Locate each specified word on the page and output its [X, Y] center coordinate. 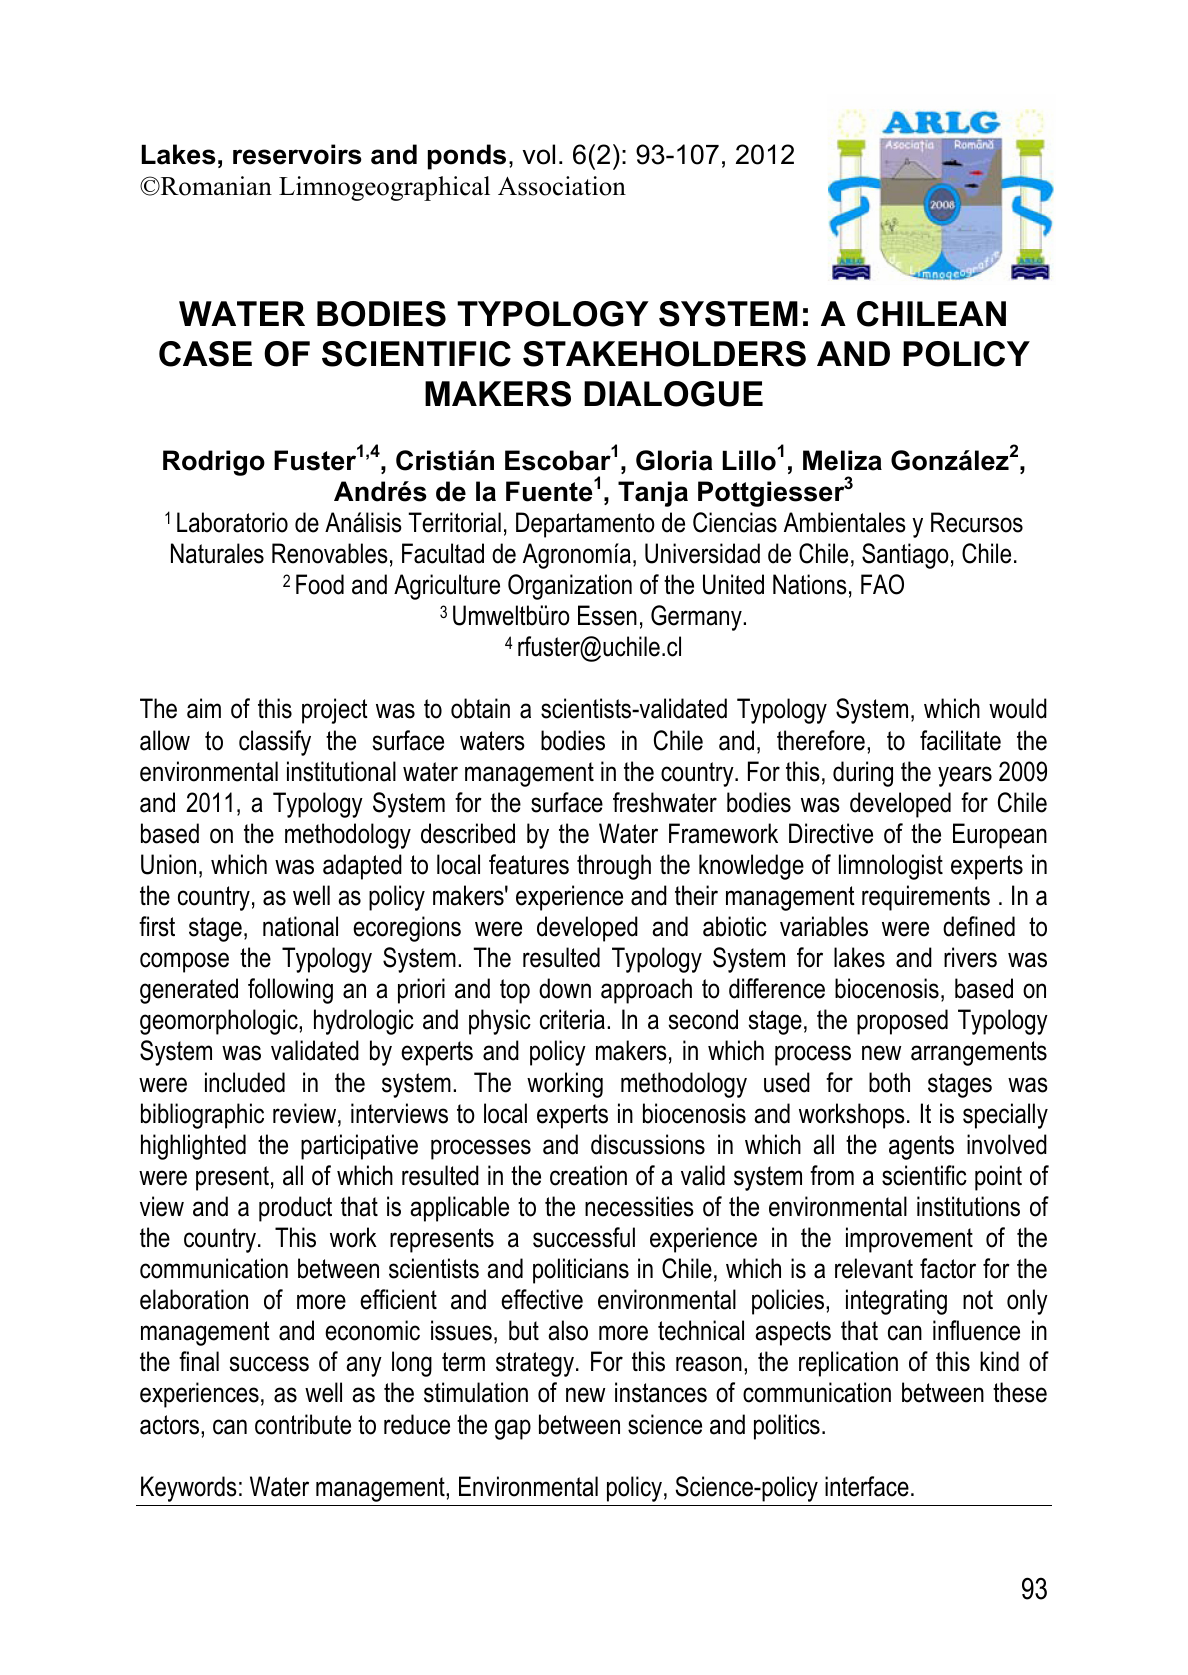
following [290, 991]
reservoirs [297, 154]
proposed [902, 1022]
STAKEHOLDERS [664, 354]
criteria [572, 1019]
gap [513, 1429]
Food [320, 584]
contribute [303, 1424]
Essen [607, 615]
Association [562, 186]
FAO [882, 584]
